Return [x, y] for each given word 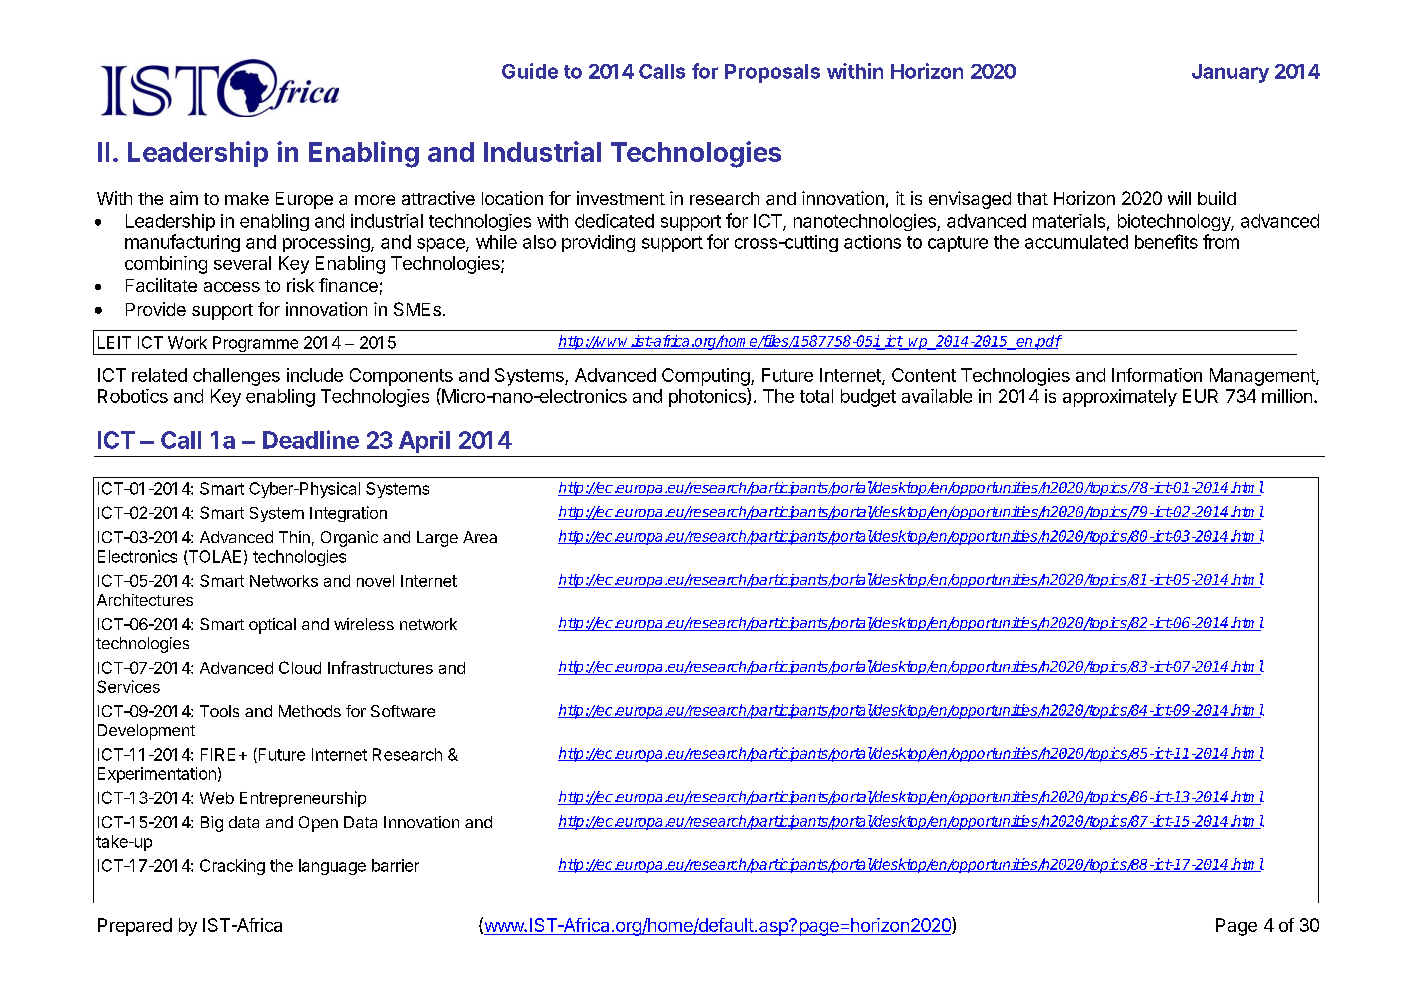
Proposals [772, 73]
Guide [530, 71]
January [1230, 73]
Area [480, 537]
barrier [395, 865]
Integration [348, 514]
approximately [1120, 398]
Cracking [232, 867]
